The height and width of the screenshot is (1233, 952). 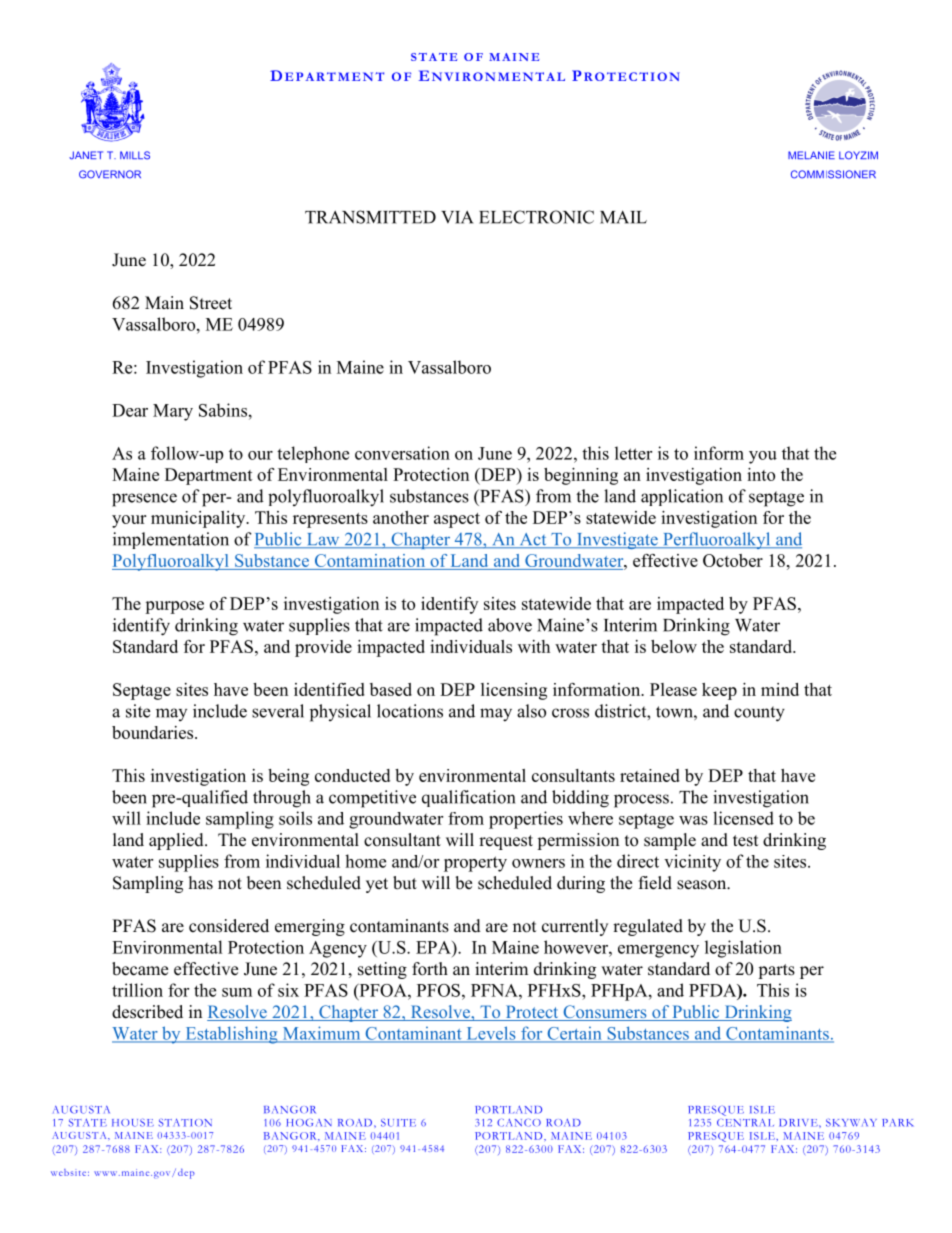 What do you see at coordinates (185, 1123) in the screenshot?
I see `STATION` at bounding box center [185, 1123].
